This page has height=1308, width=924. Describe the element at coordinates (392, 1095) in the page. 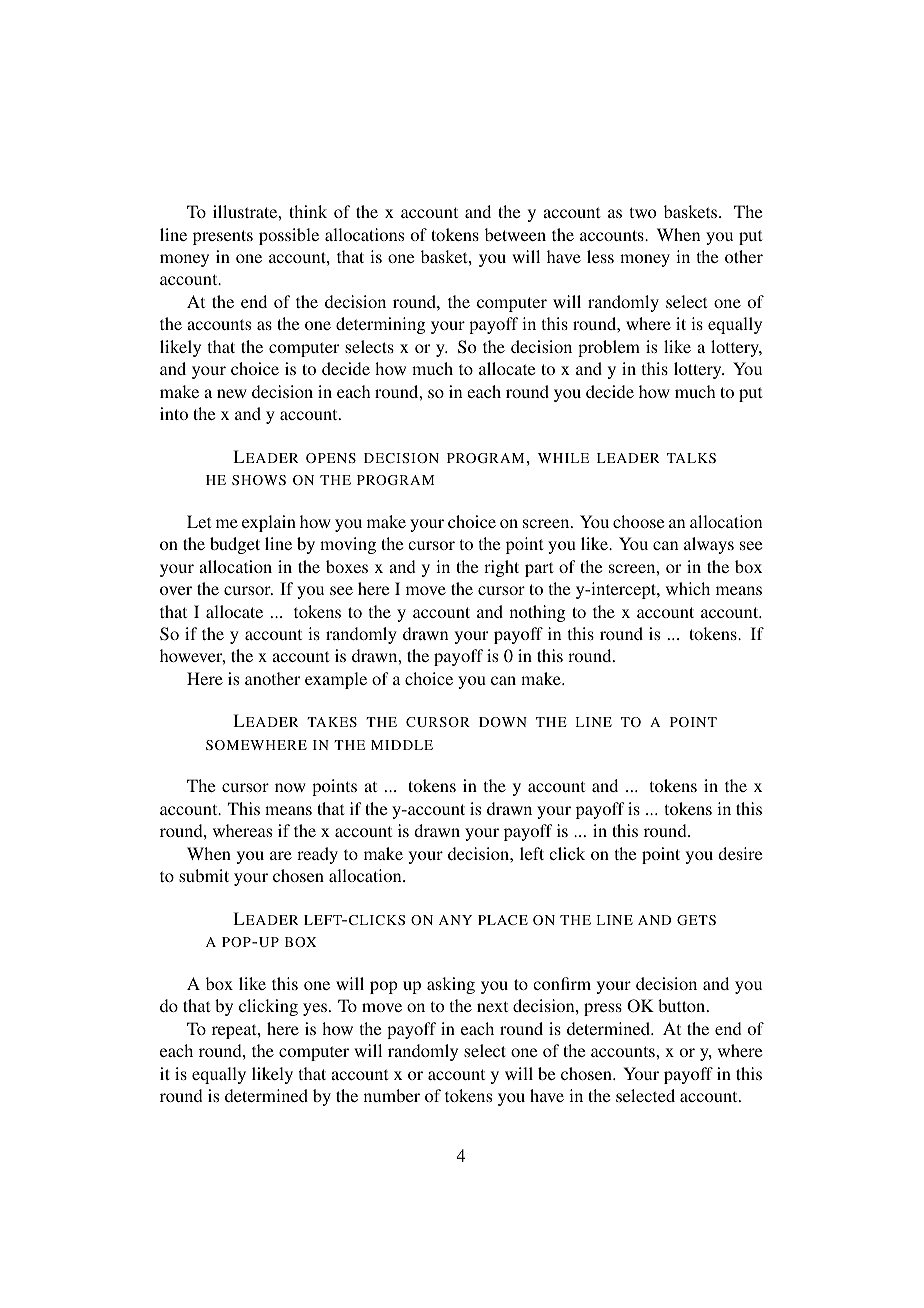

I see `number` at that location.
